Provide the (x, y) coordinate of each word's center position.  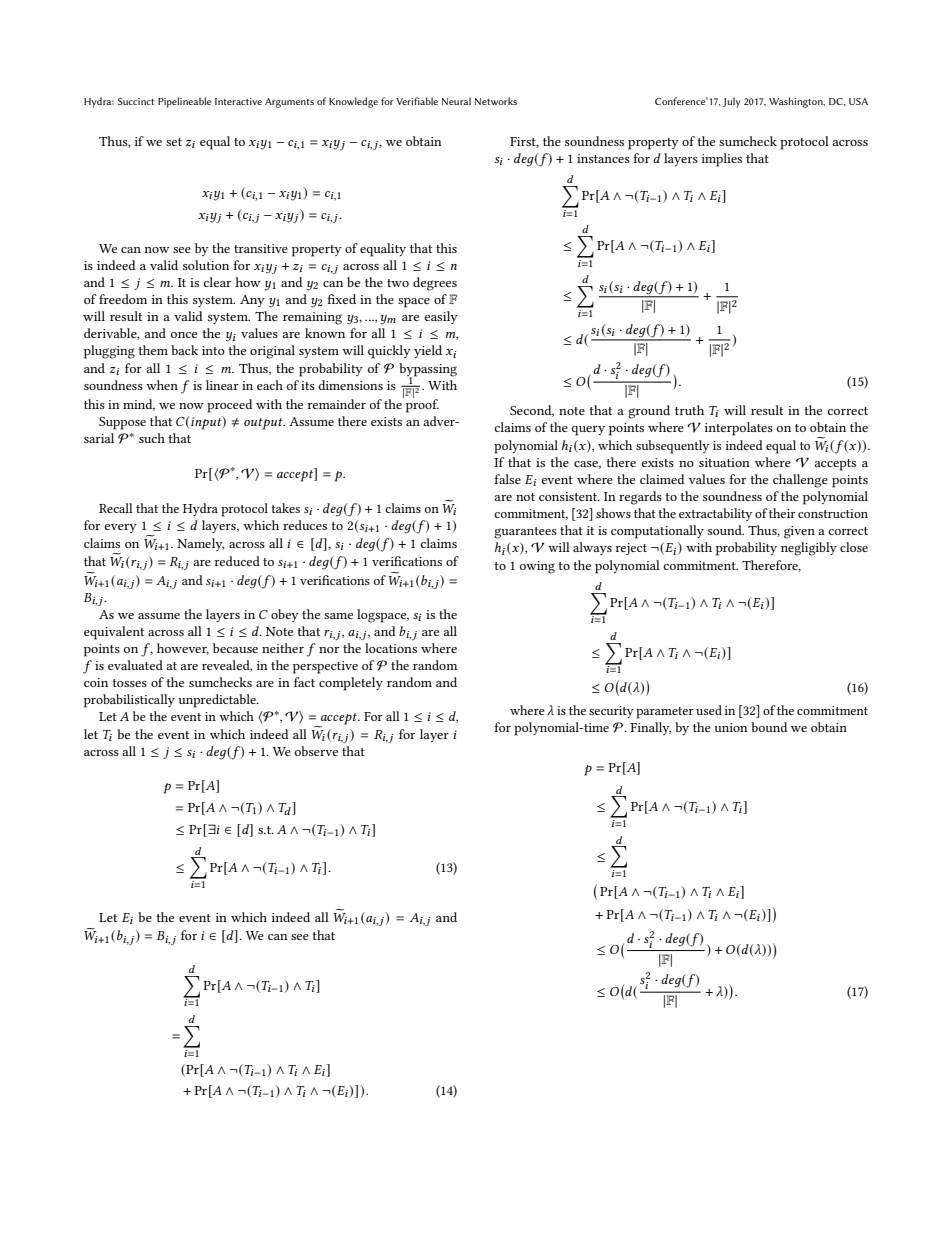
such (152, 438)
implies (722, 160)
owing (537, 567)
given (799, 532)
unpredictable (218, 701)
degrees (435, 284)
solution (206, 265)
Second (532, 411)
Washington (797, 102)
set (174, 142)
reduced (237, 561)
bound (769, 727)
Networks (496, 101)
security (611, 712)
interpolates (739, 429)
